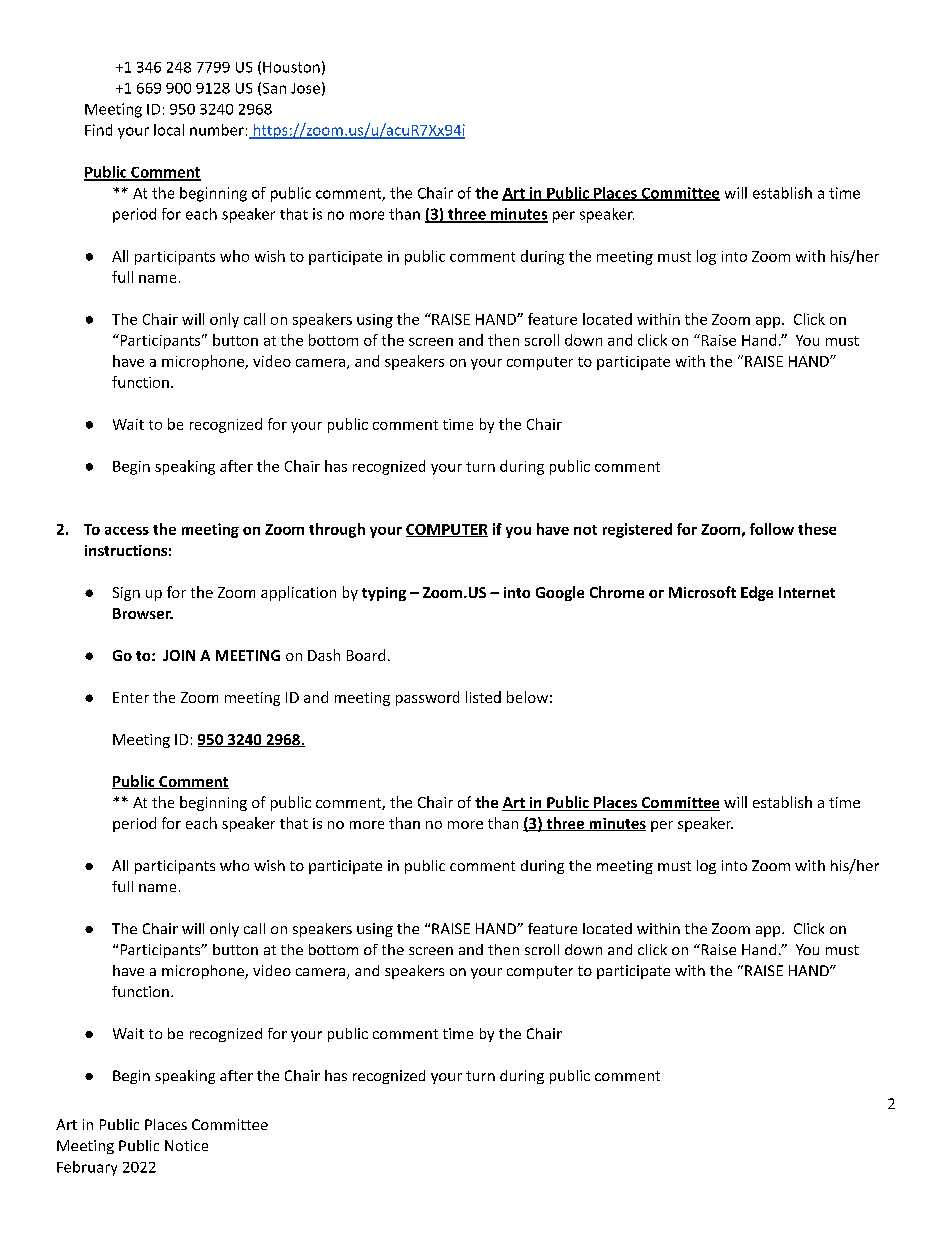  I want to click on February, so click(87, 1168).
